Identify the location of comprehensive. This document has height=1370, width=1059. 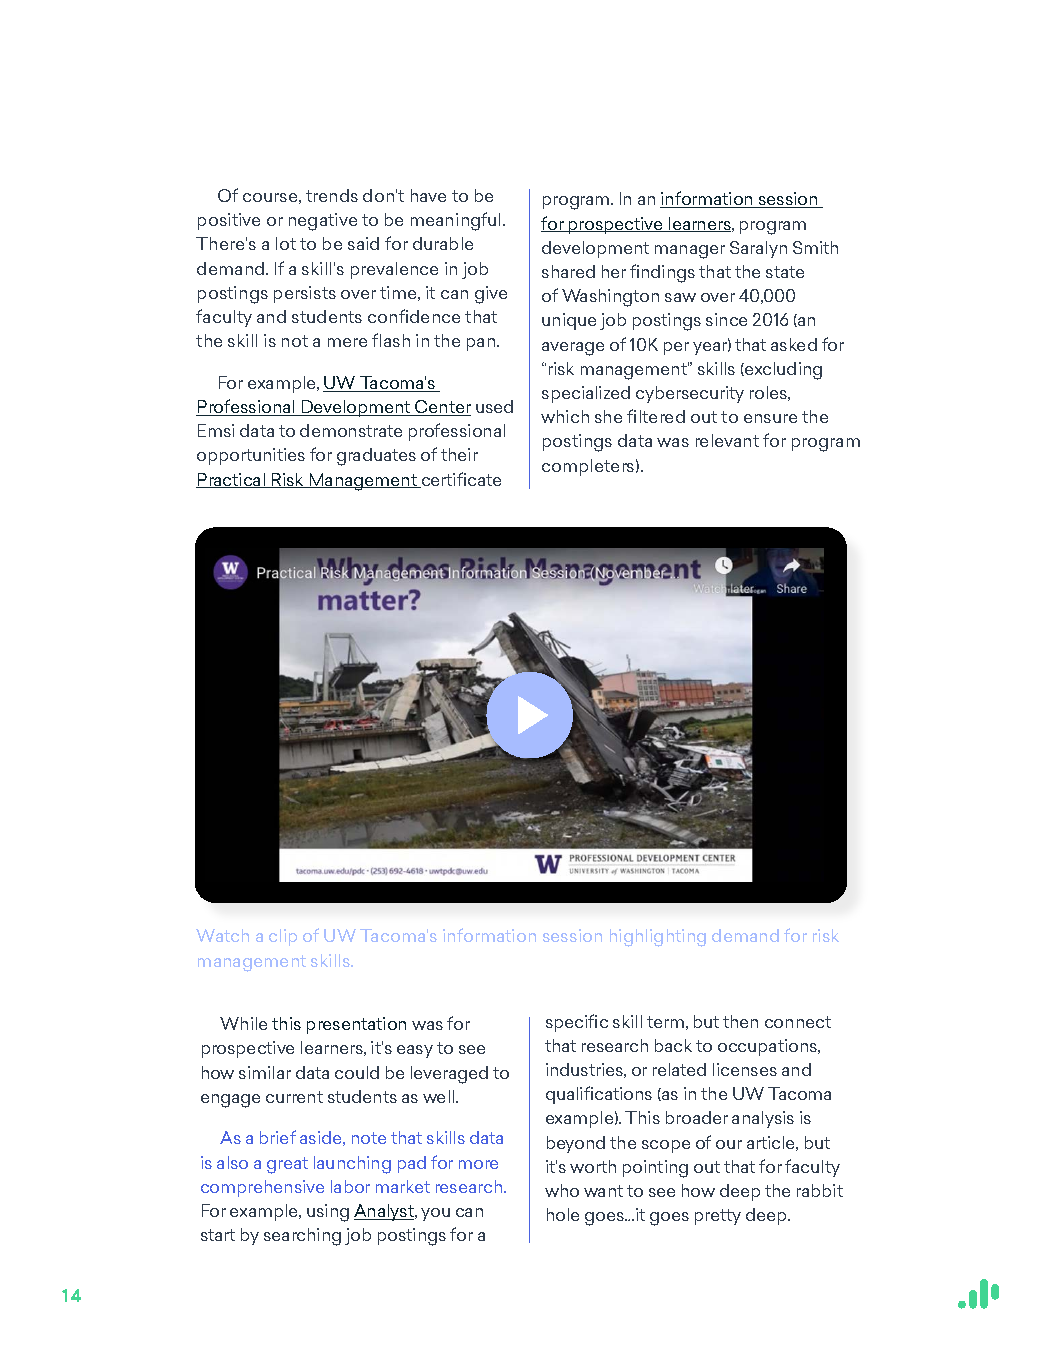
(262, 1188).
